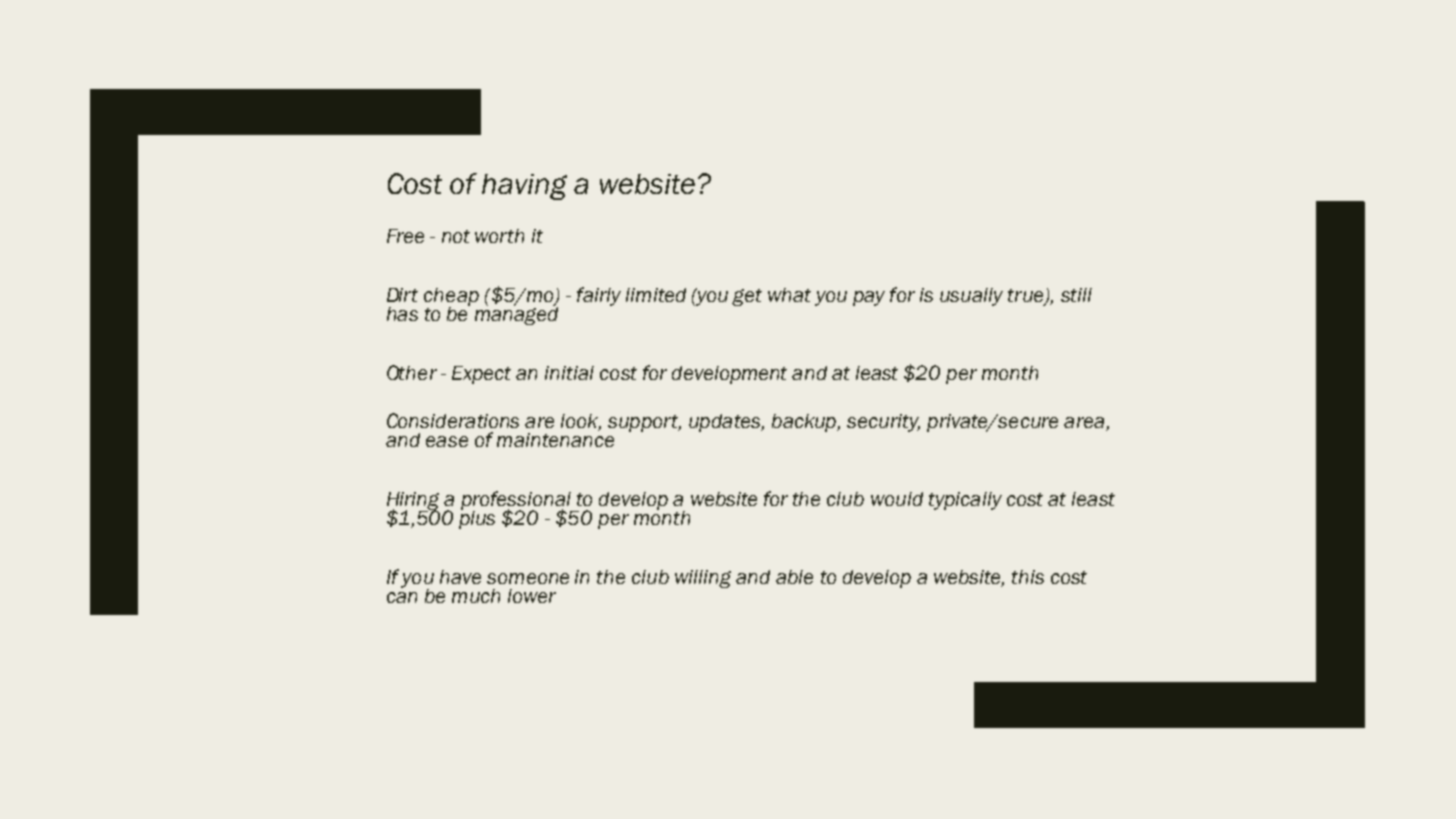 The height and width of the screenshot is (819, 1456). I want to click on typically, so click(965, 501).
